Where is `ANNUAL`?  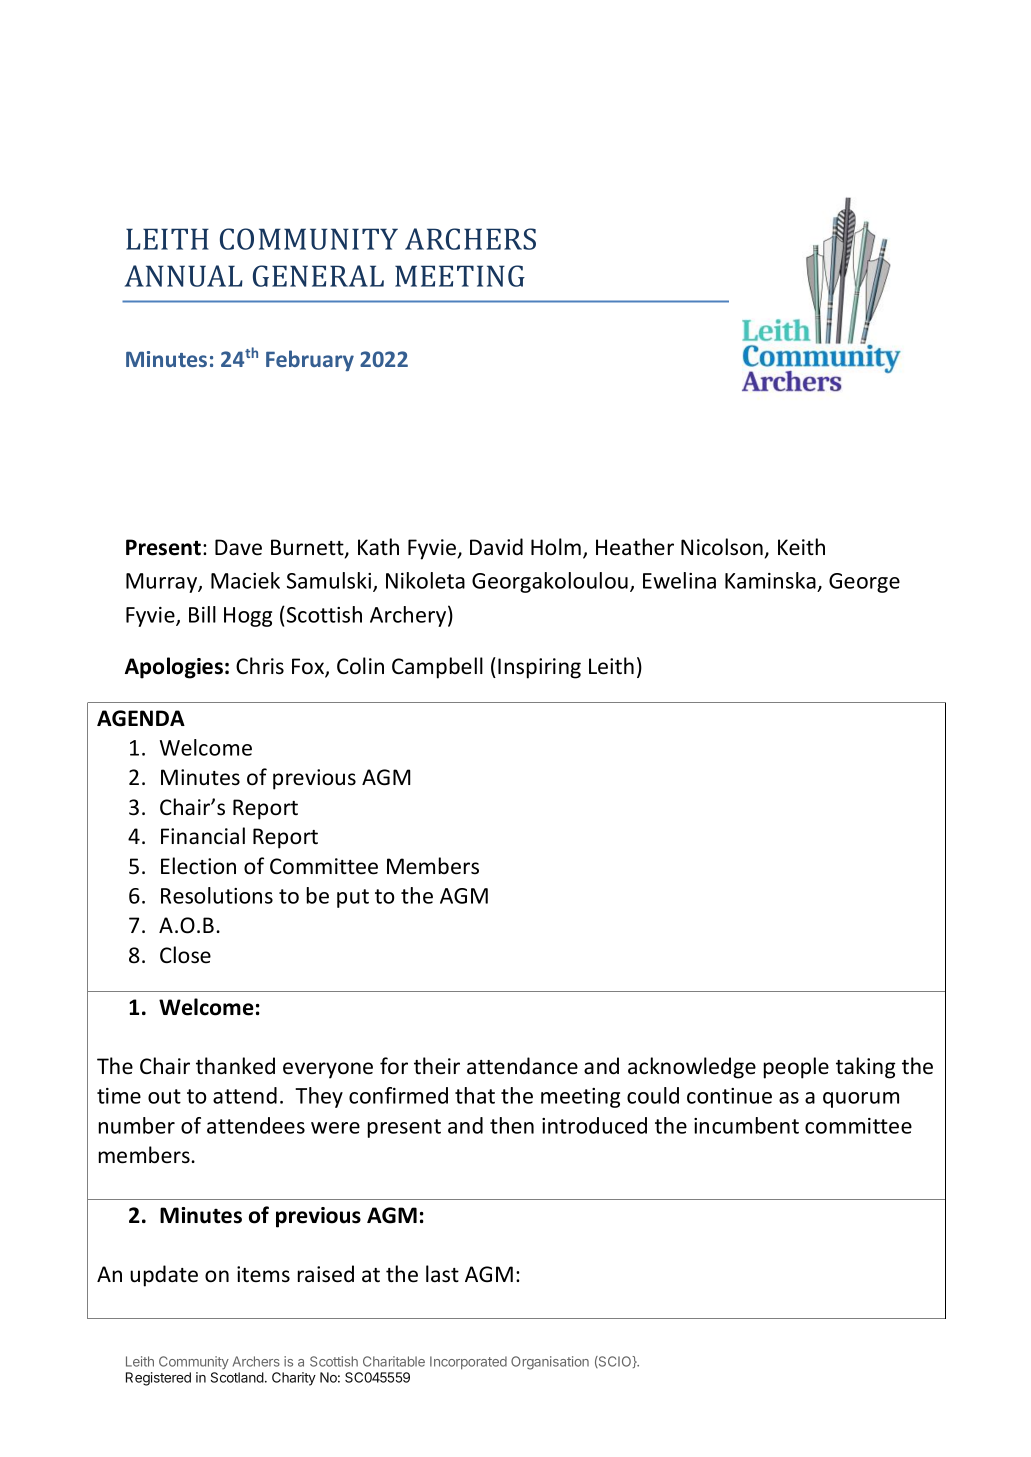 ANNUAL is located at coordinates (184, 276).
